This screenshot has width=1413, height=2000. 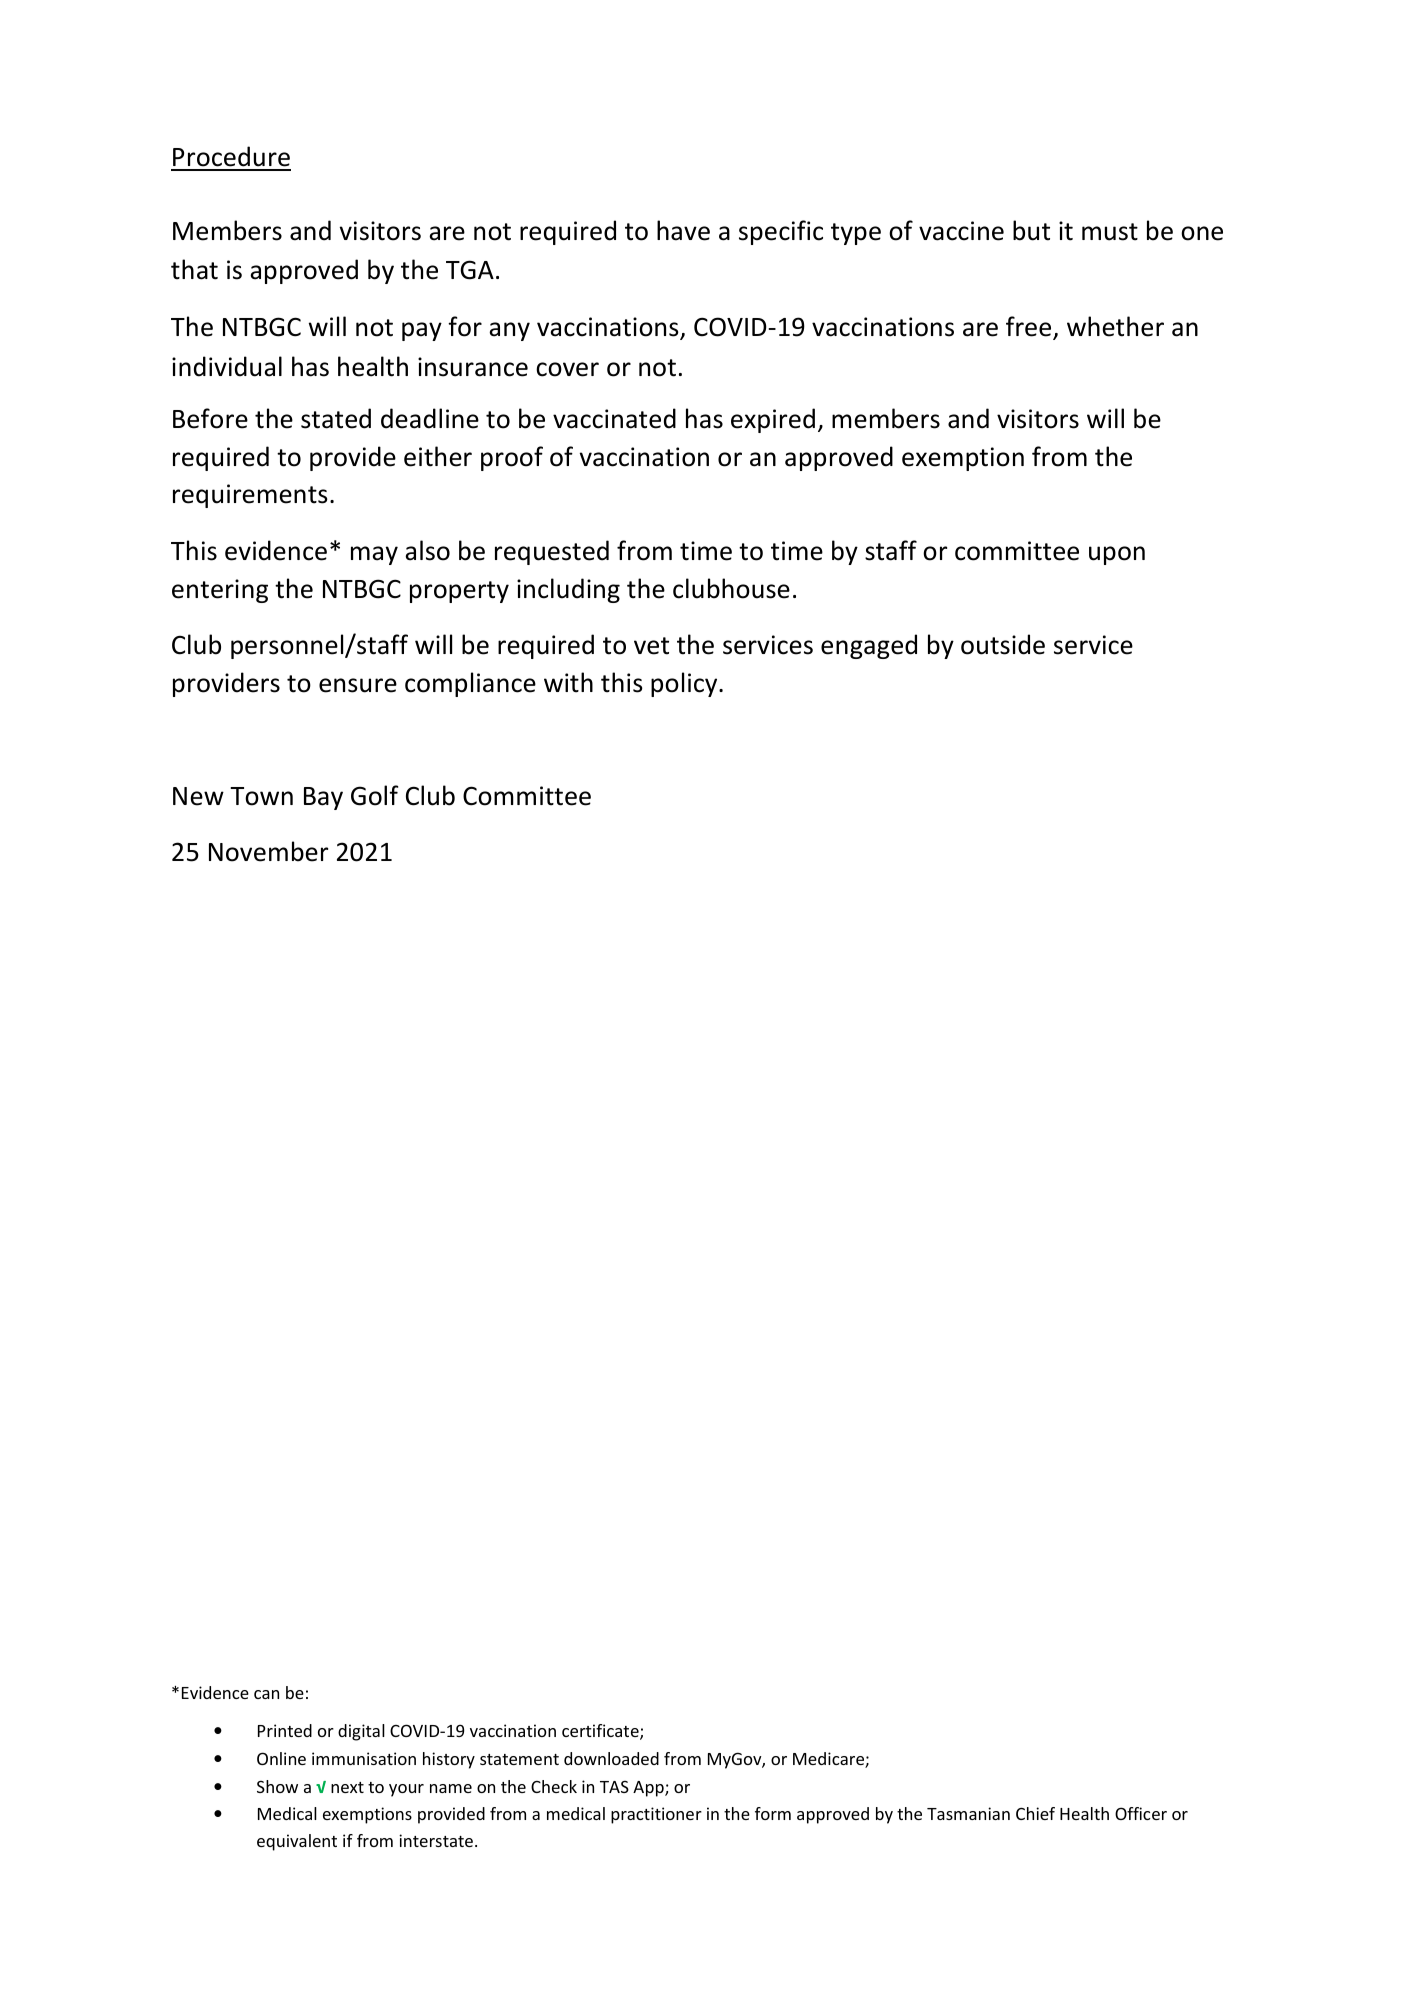 What do you see at coordinates (277, 1786) in the screenshot?
I see `Show` at bounding box center [277, 1786].
